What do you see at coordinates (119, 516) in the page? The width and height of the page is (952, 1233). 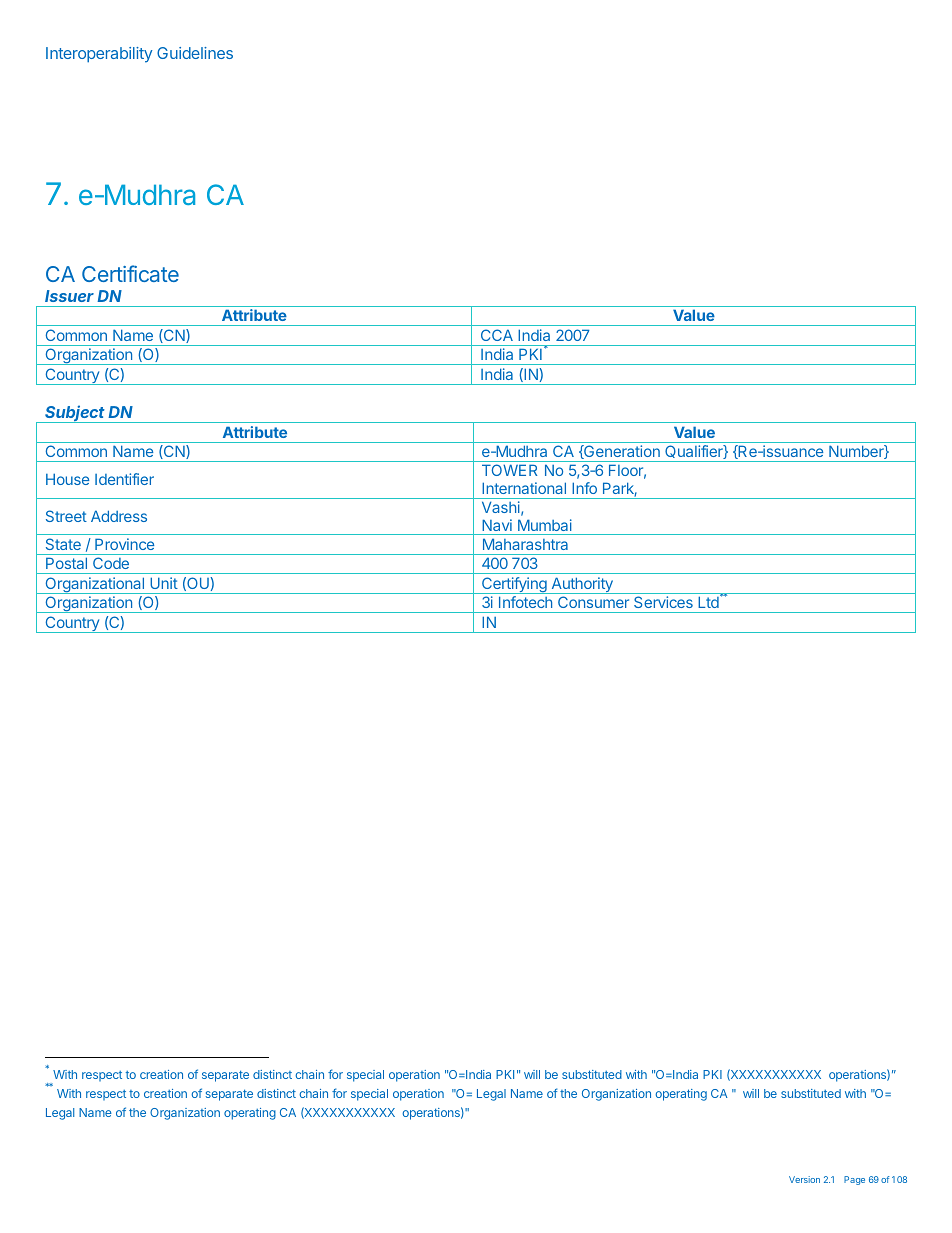 I see `Address` at bounding box center [119, 516].
